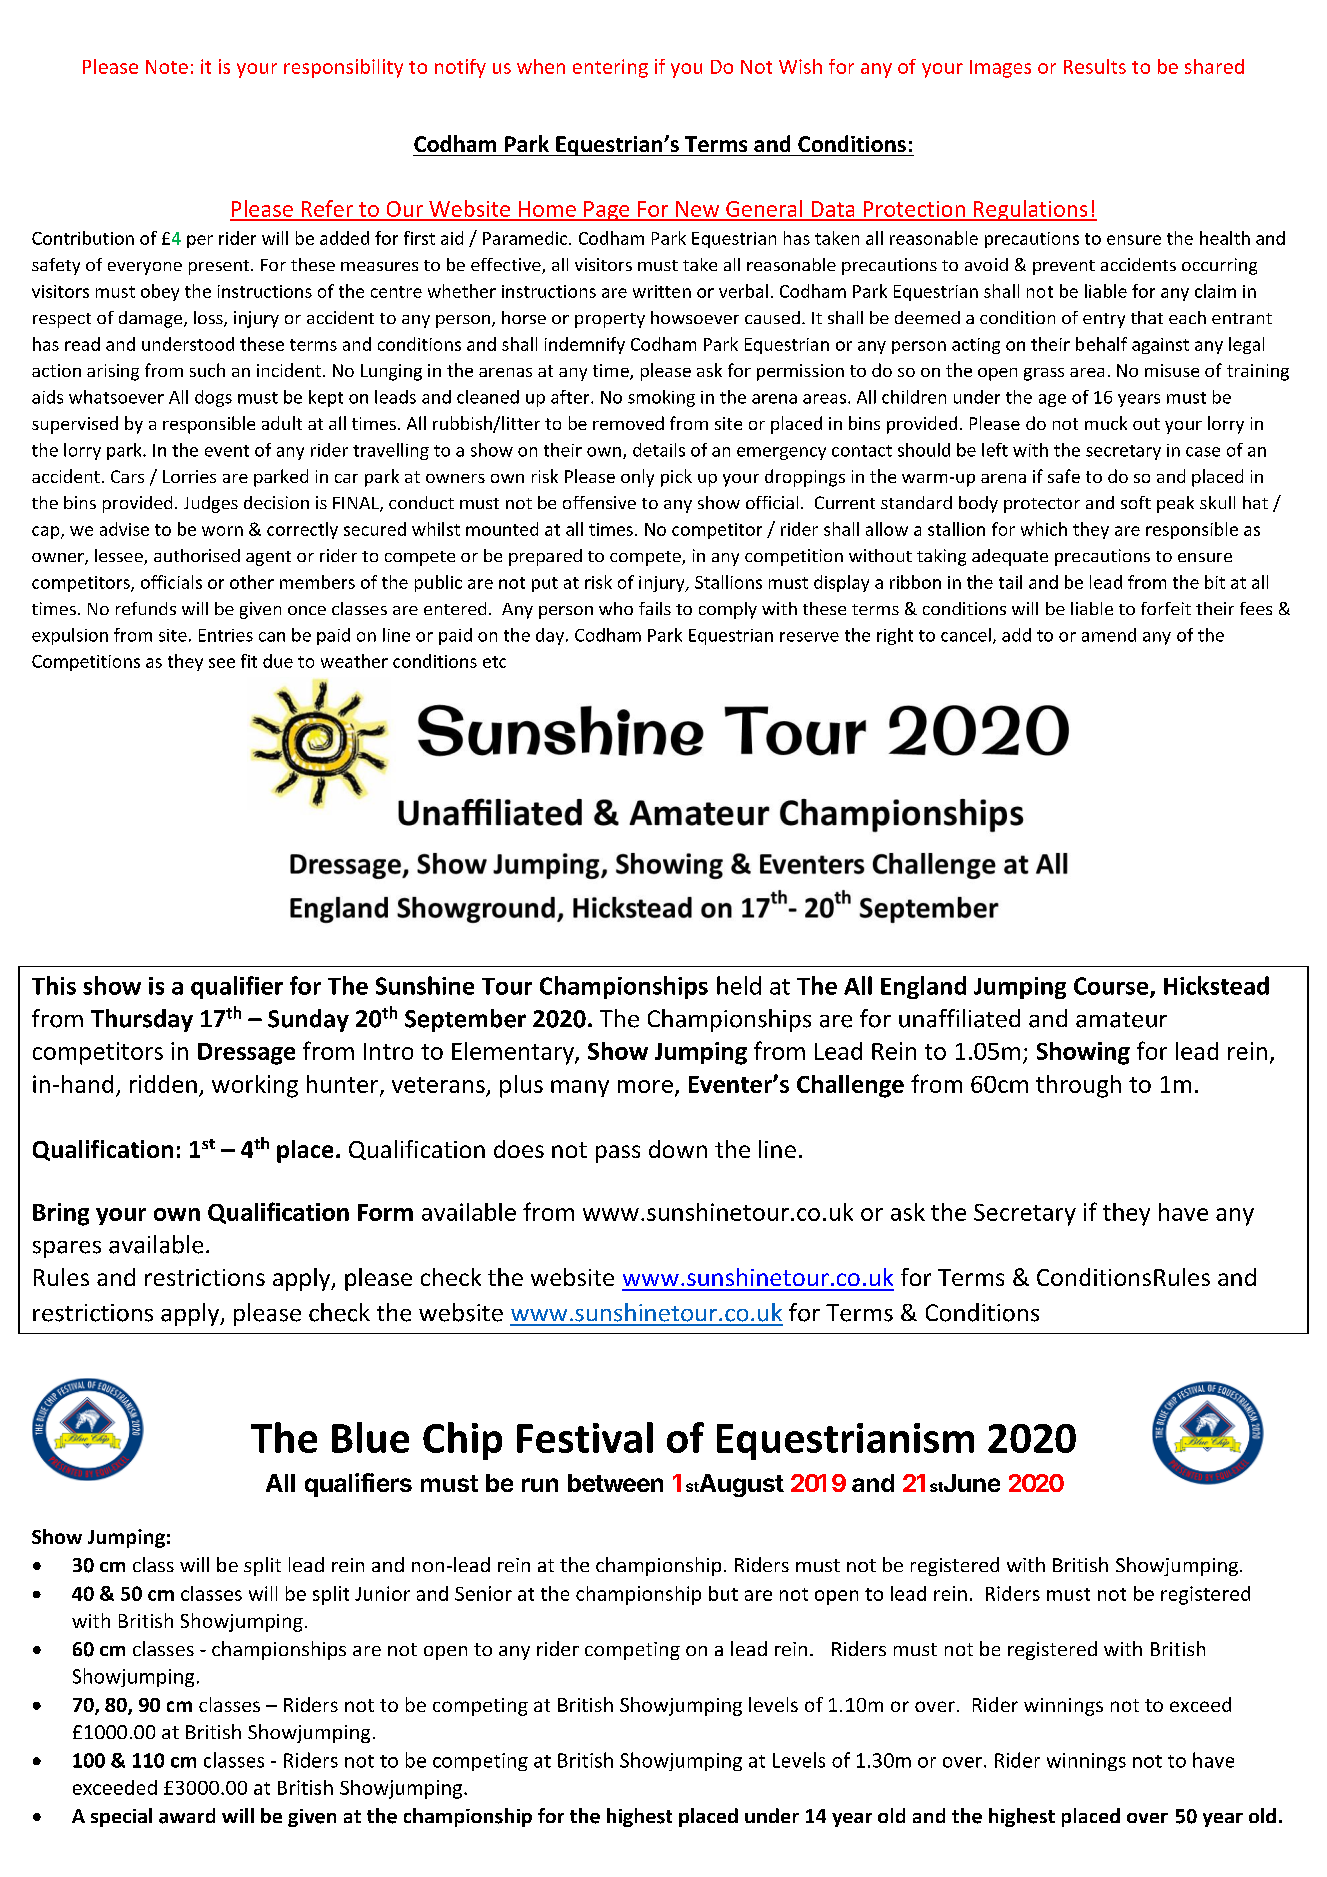 The image size is (1327, 1877). Describe the element at coordinates (739, 985) in the screenshot. I see `held` at that location.
